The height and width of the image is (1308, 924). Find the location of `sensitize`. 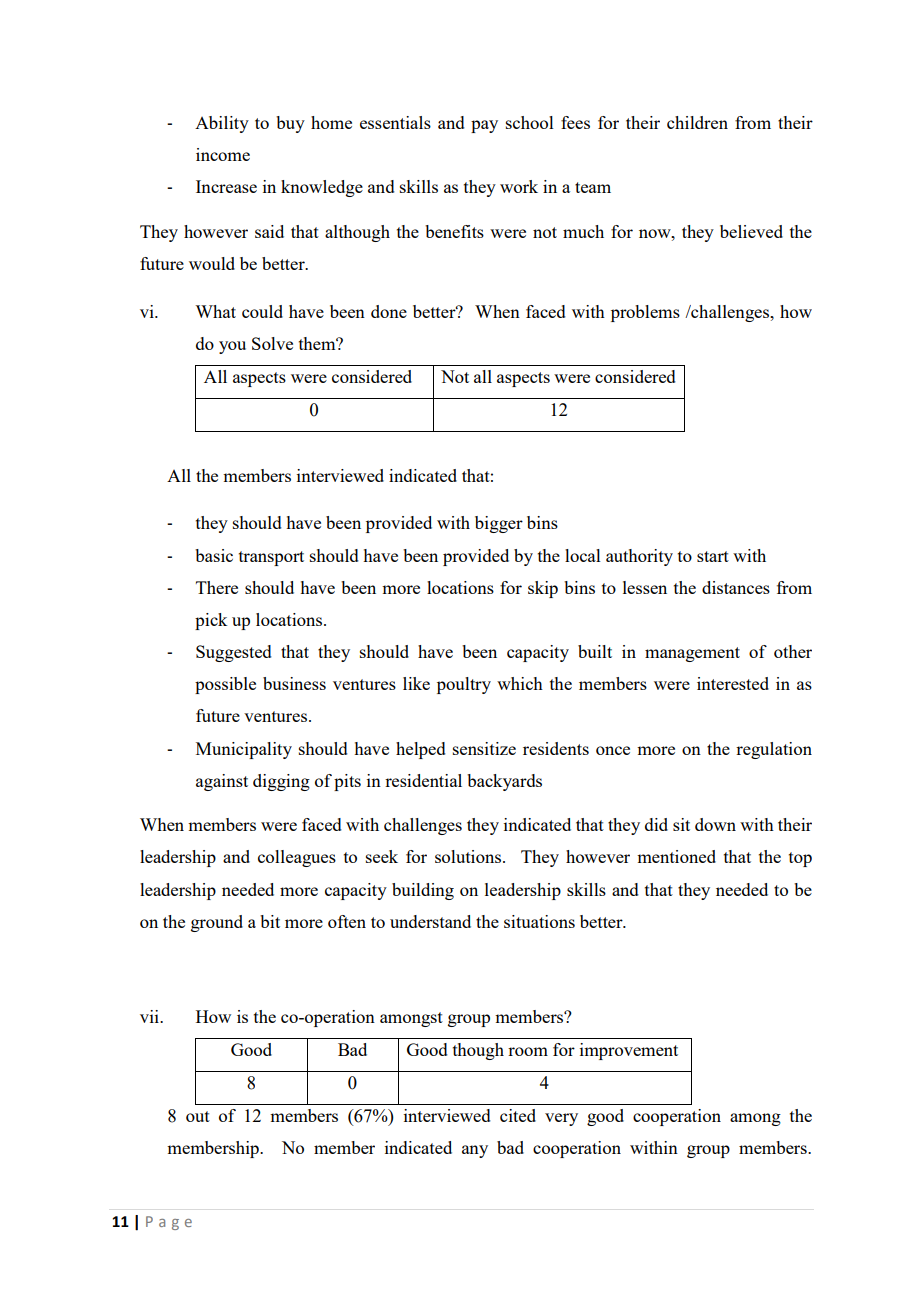

sensitize is located at coordinates (484, 748).
